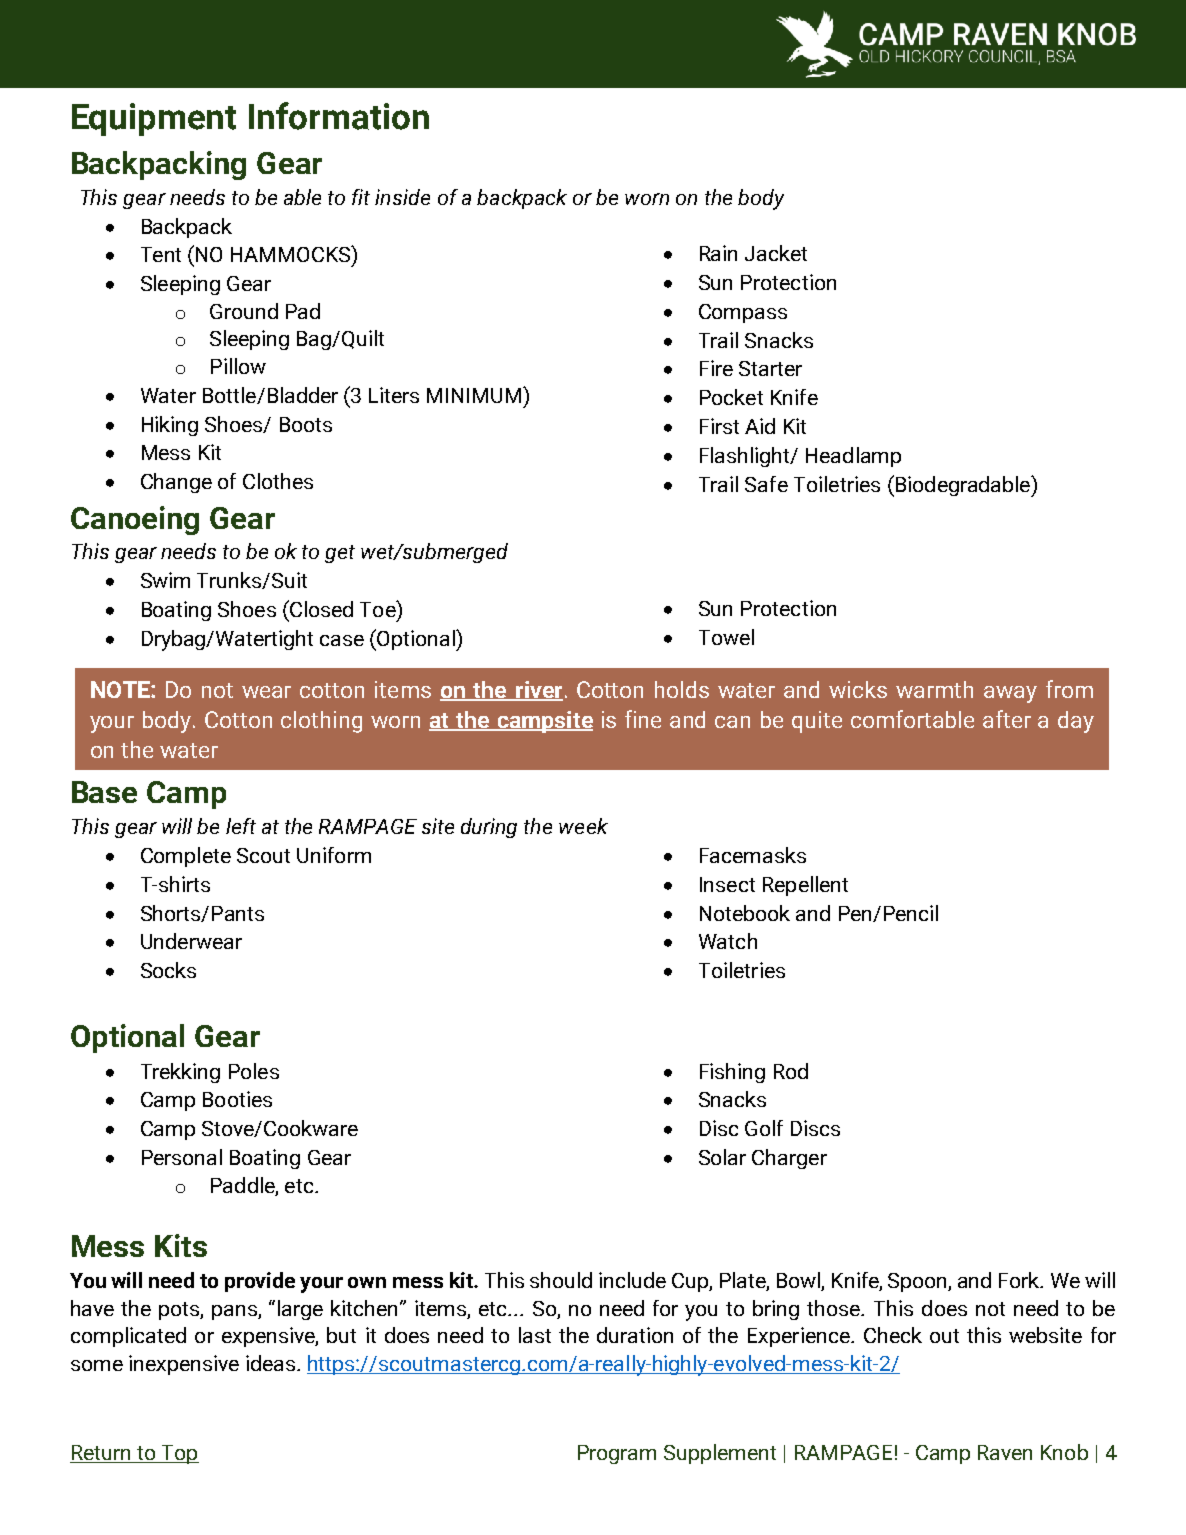 The height and width of the image is (1535, 1186). What do you see at coordinates (165, 580) in the image?
I see `Swim` at bounding box center [165, 580].
